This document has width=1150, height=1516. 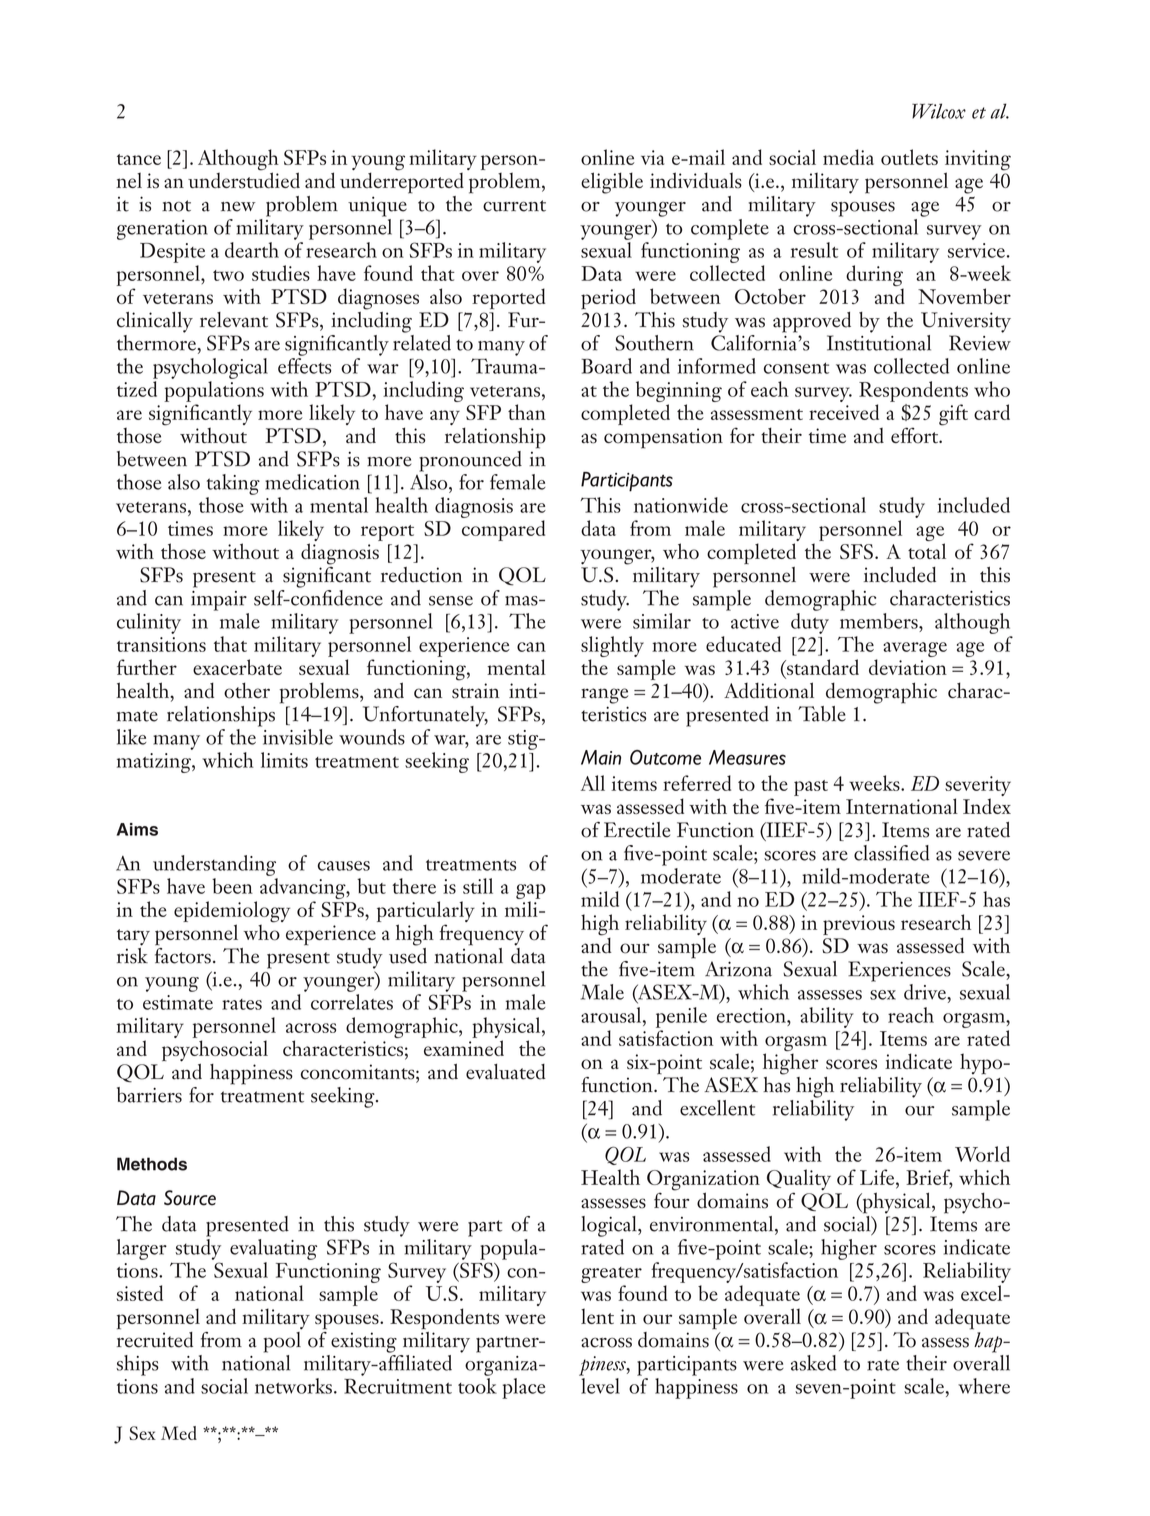 What do you see at coordinates (909, 157) in the document?
I see `outlets` at bounding box center [909, 157].
